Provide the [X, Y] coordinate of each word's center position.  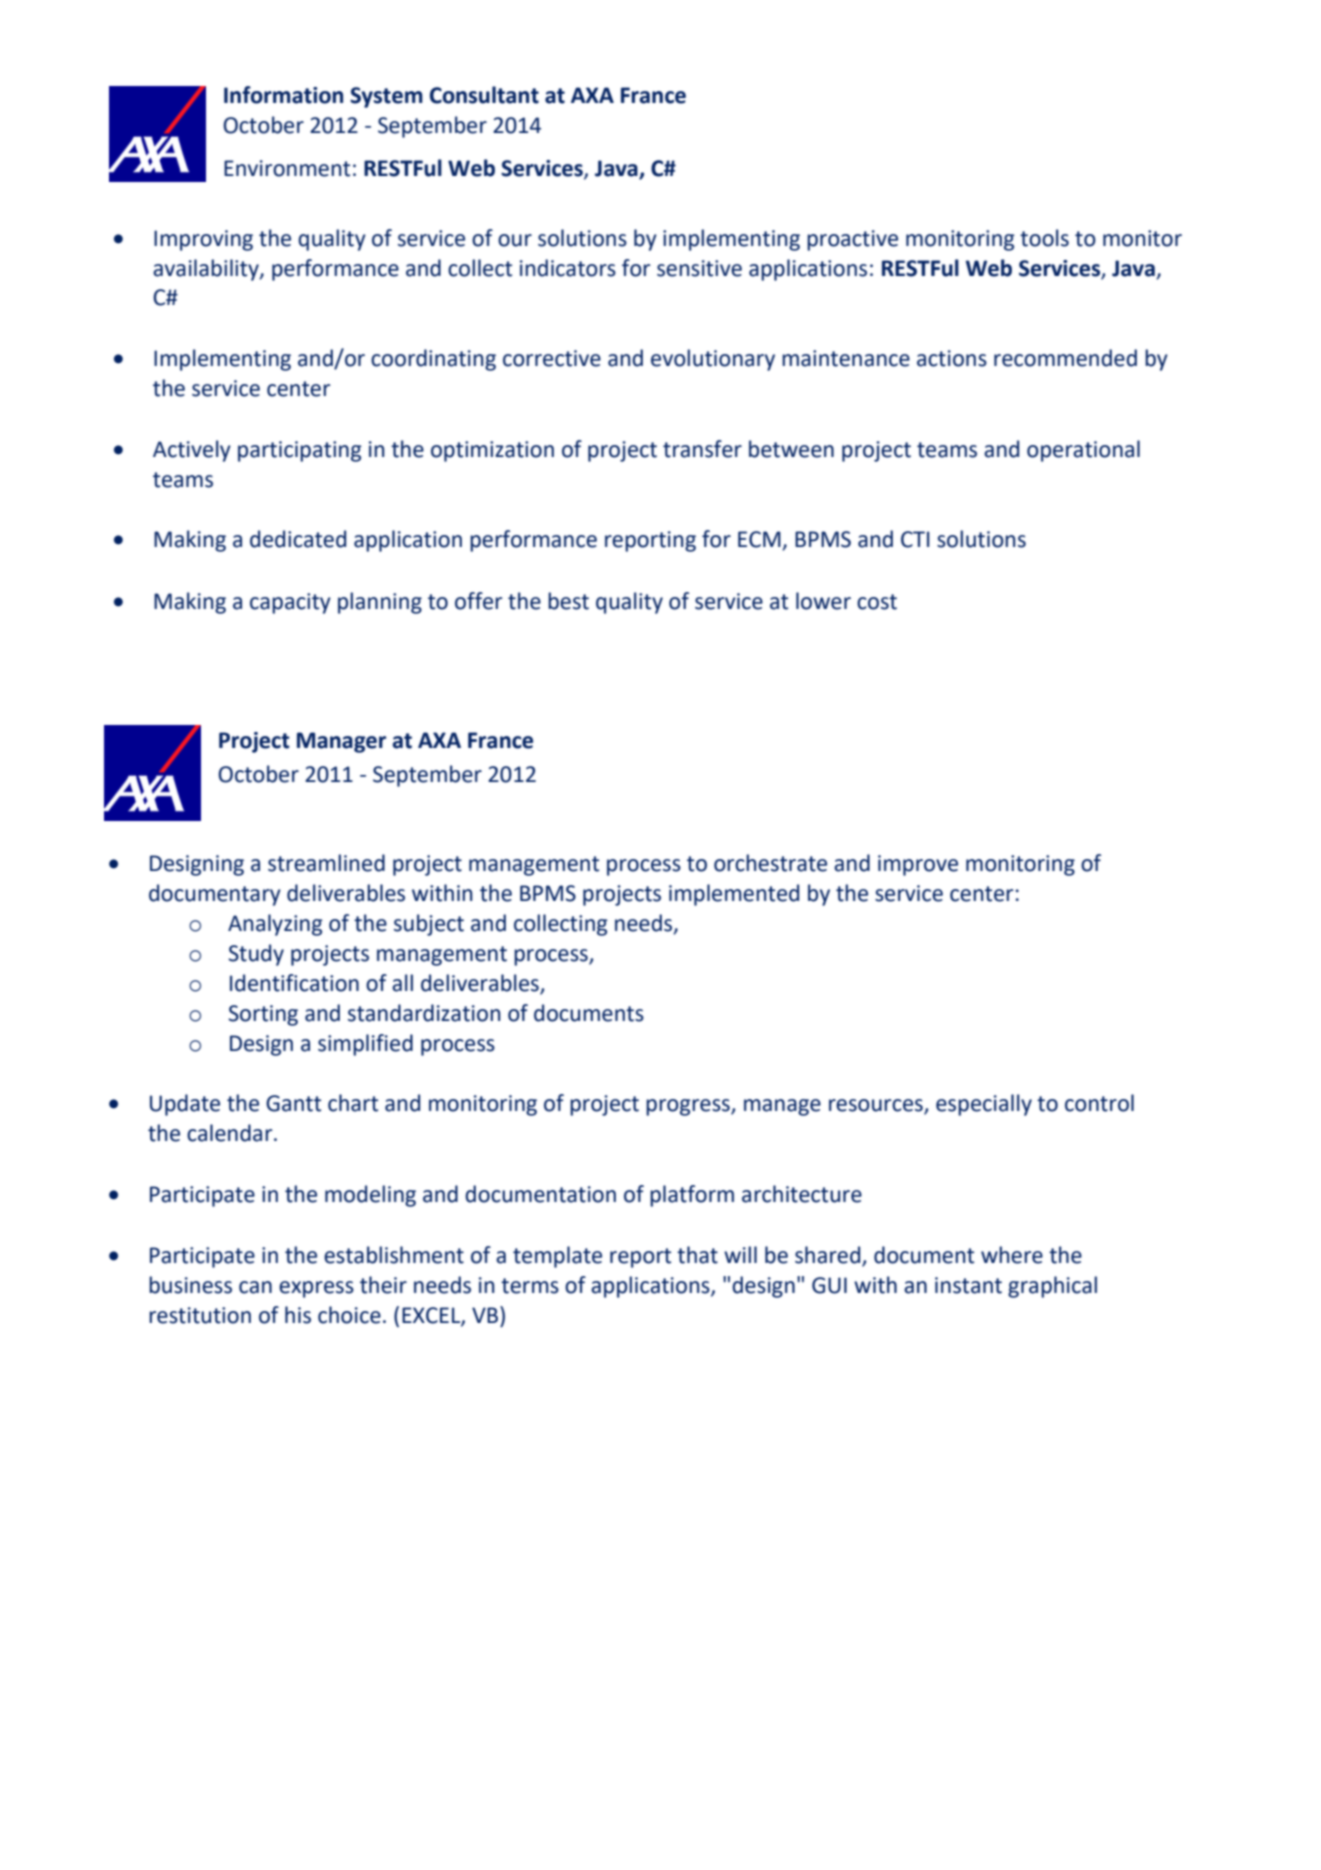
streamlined [326, 863]
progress [689, 1107]
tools [1044, 238]
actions [952, 358]
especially [984, 1105]
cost [877, 602]
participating [300, 451]
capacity [290, 603]
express [316, 1289]
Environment [287, 168]
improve [918, 865]
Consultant [484, 95]
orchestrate [770, 863]
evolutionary [713, 360]
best [568, 601]
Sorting [263, 1015]
